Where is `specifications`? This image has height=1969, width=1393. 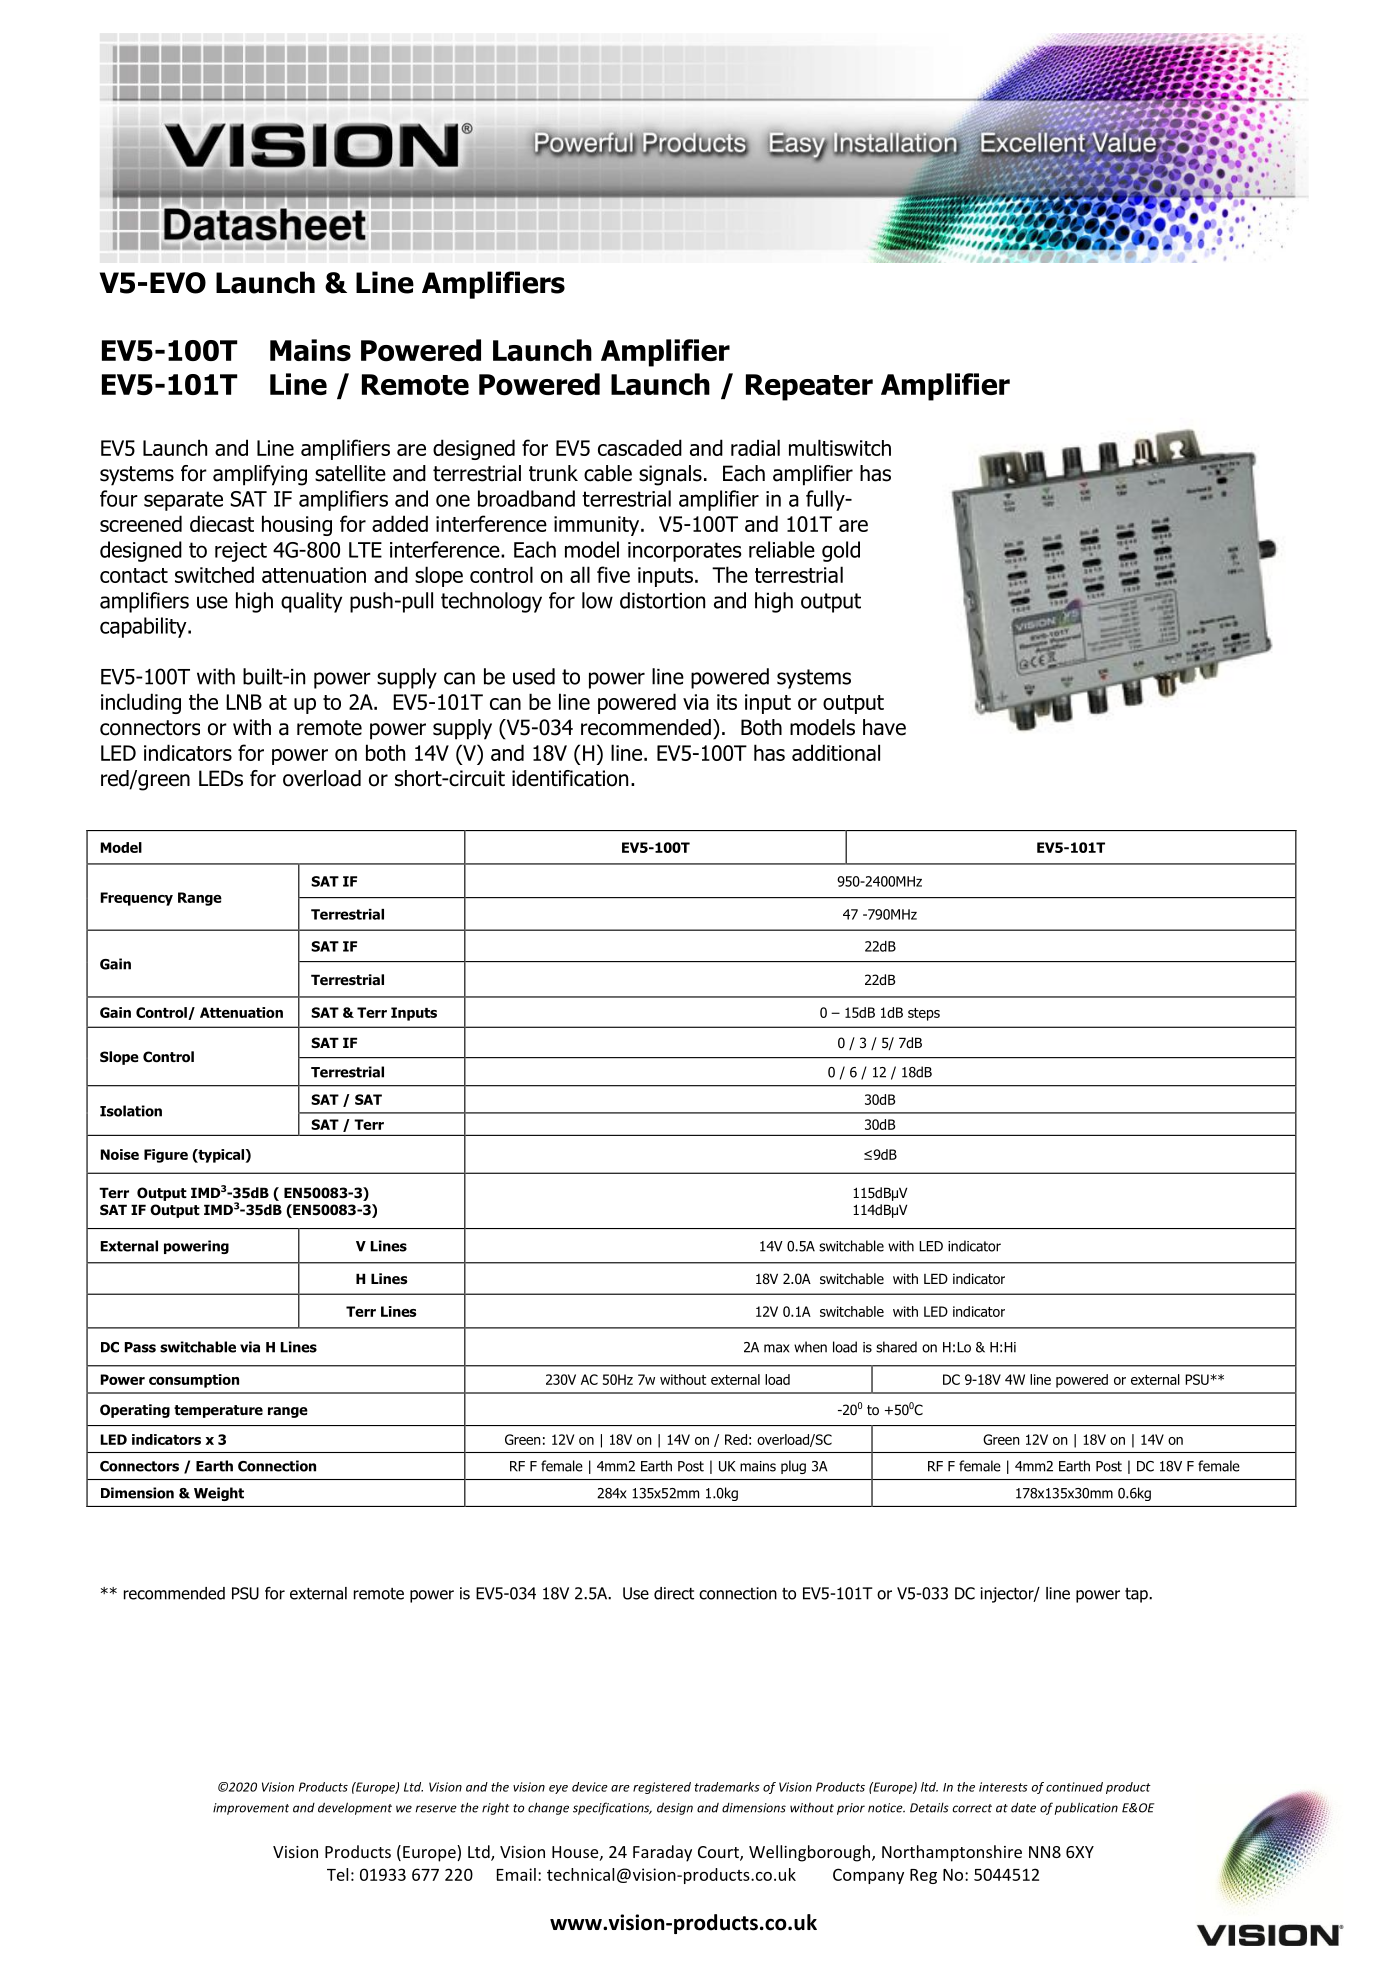 specifications is located at coordinates (612, 1808).
